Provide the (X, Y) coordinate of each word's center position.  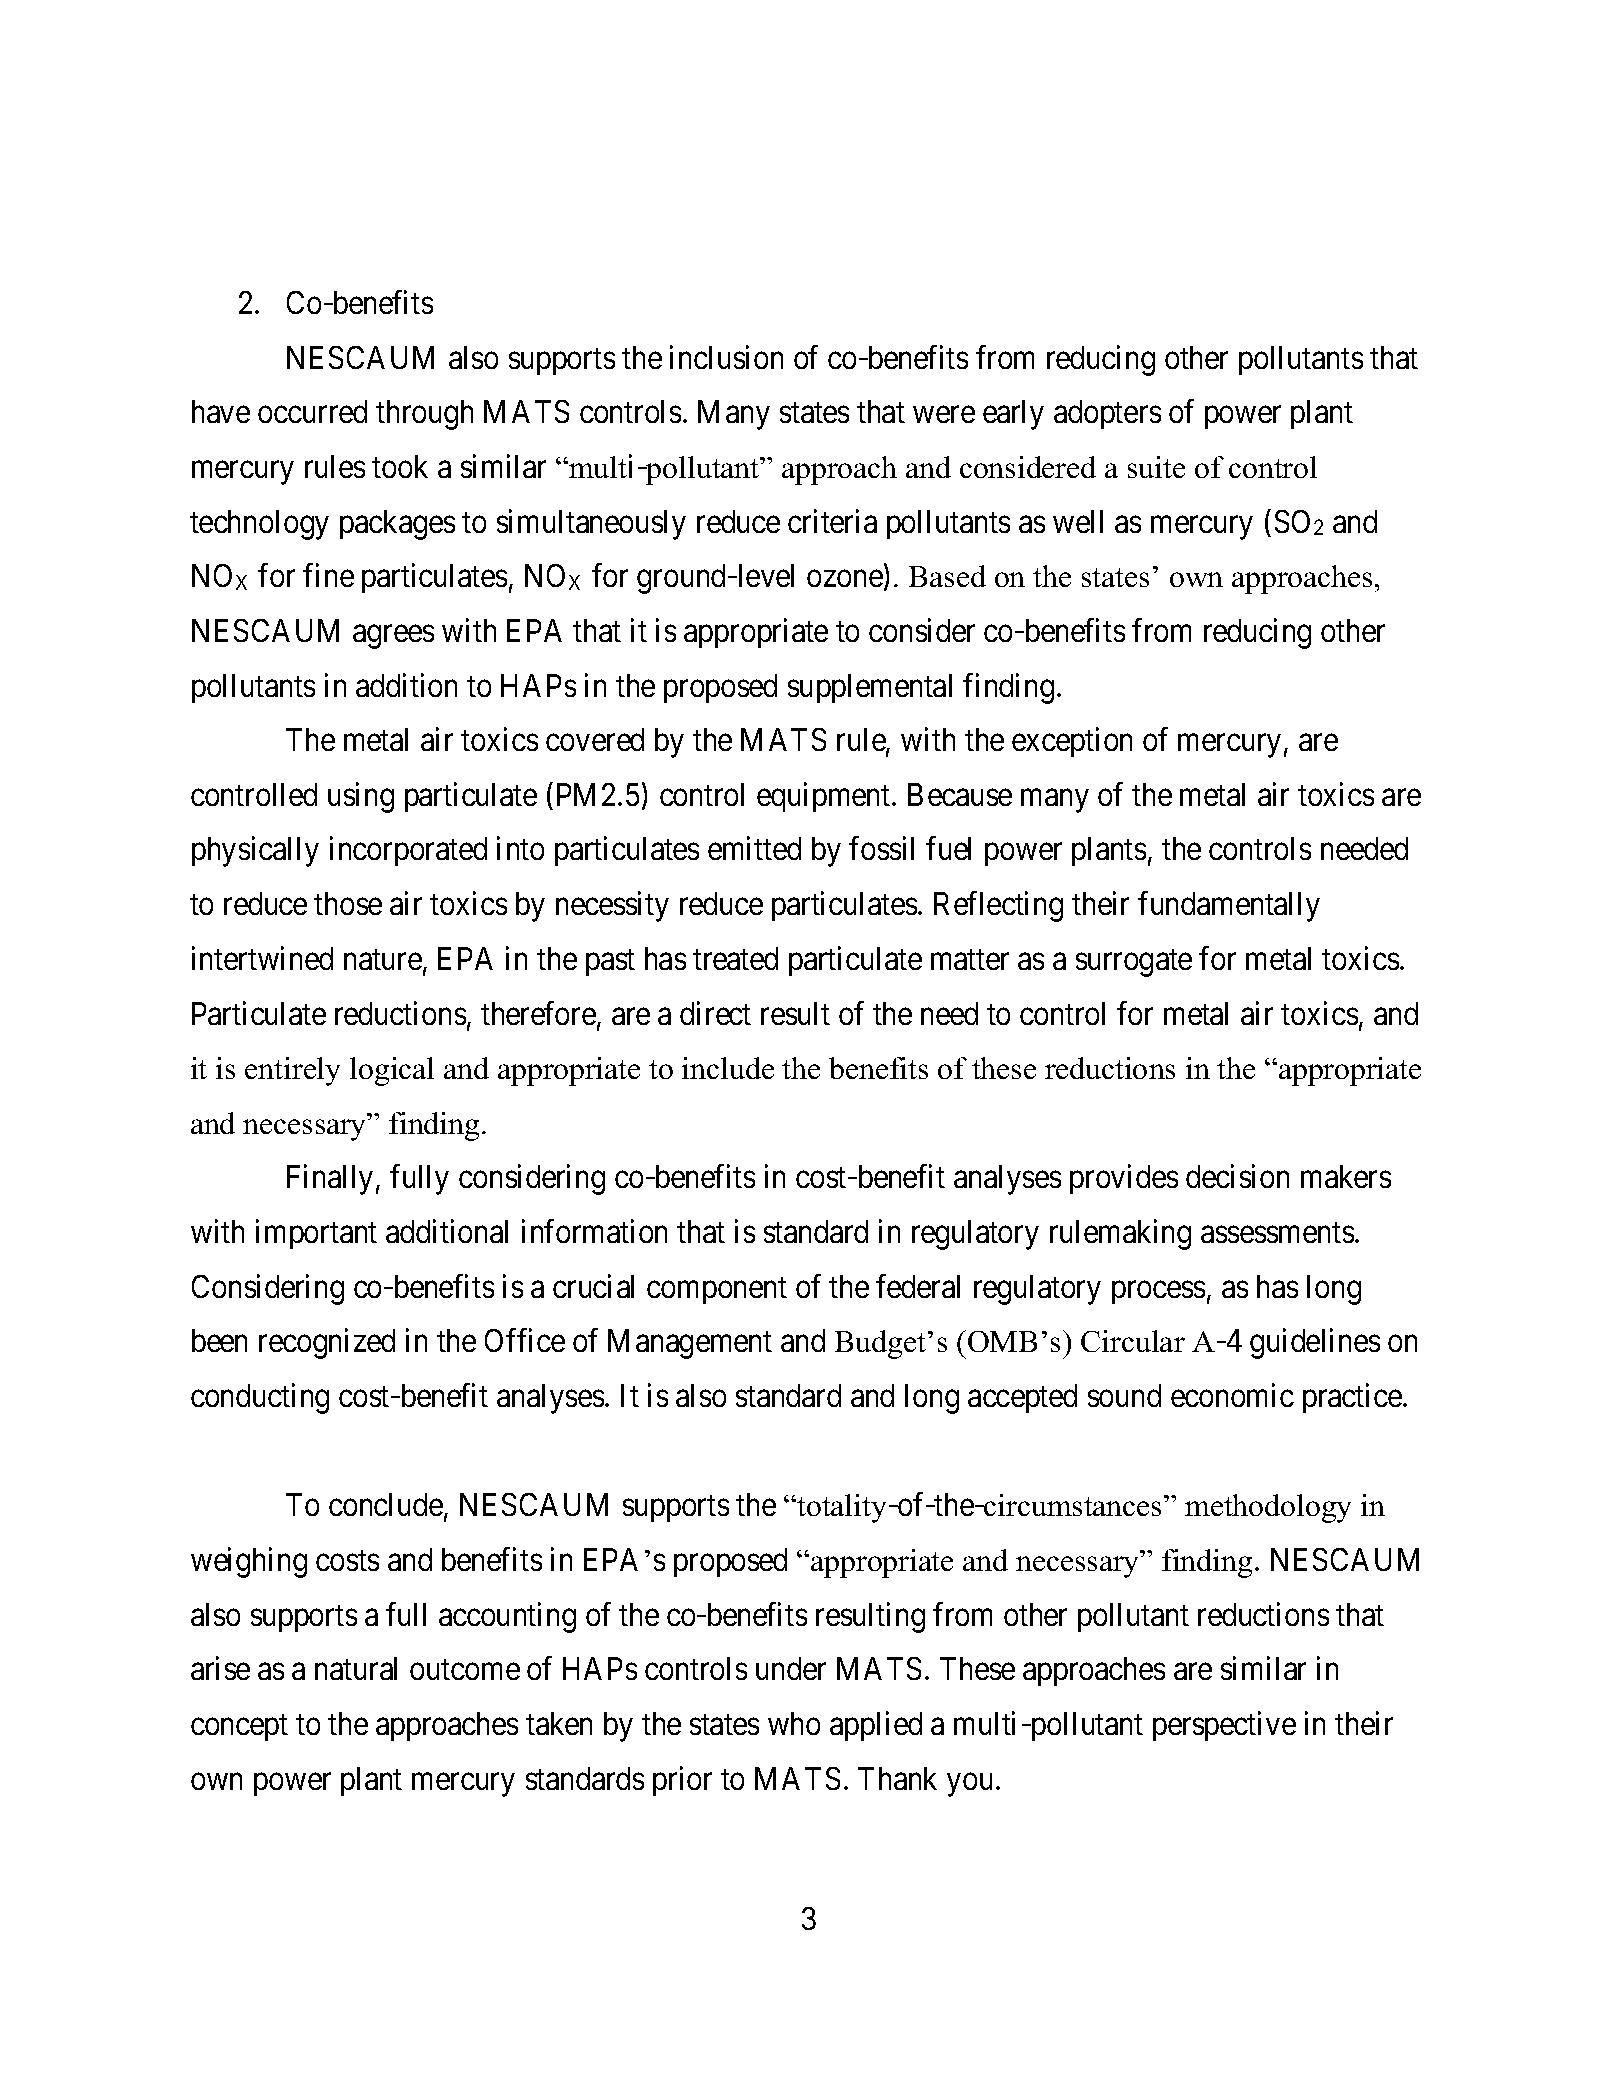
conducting (260, 1398)
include (728, 1068)
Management (690, 1344)
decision (1237, 1176)
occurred (312, 411)
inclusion (726, 357)
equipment (825, 797)
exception (1072, 742)
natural (356, 1668)
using (361, 797)
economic (1232, 1395)
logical (392, 1071)
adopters (1107, 414)
